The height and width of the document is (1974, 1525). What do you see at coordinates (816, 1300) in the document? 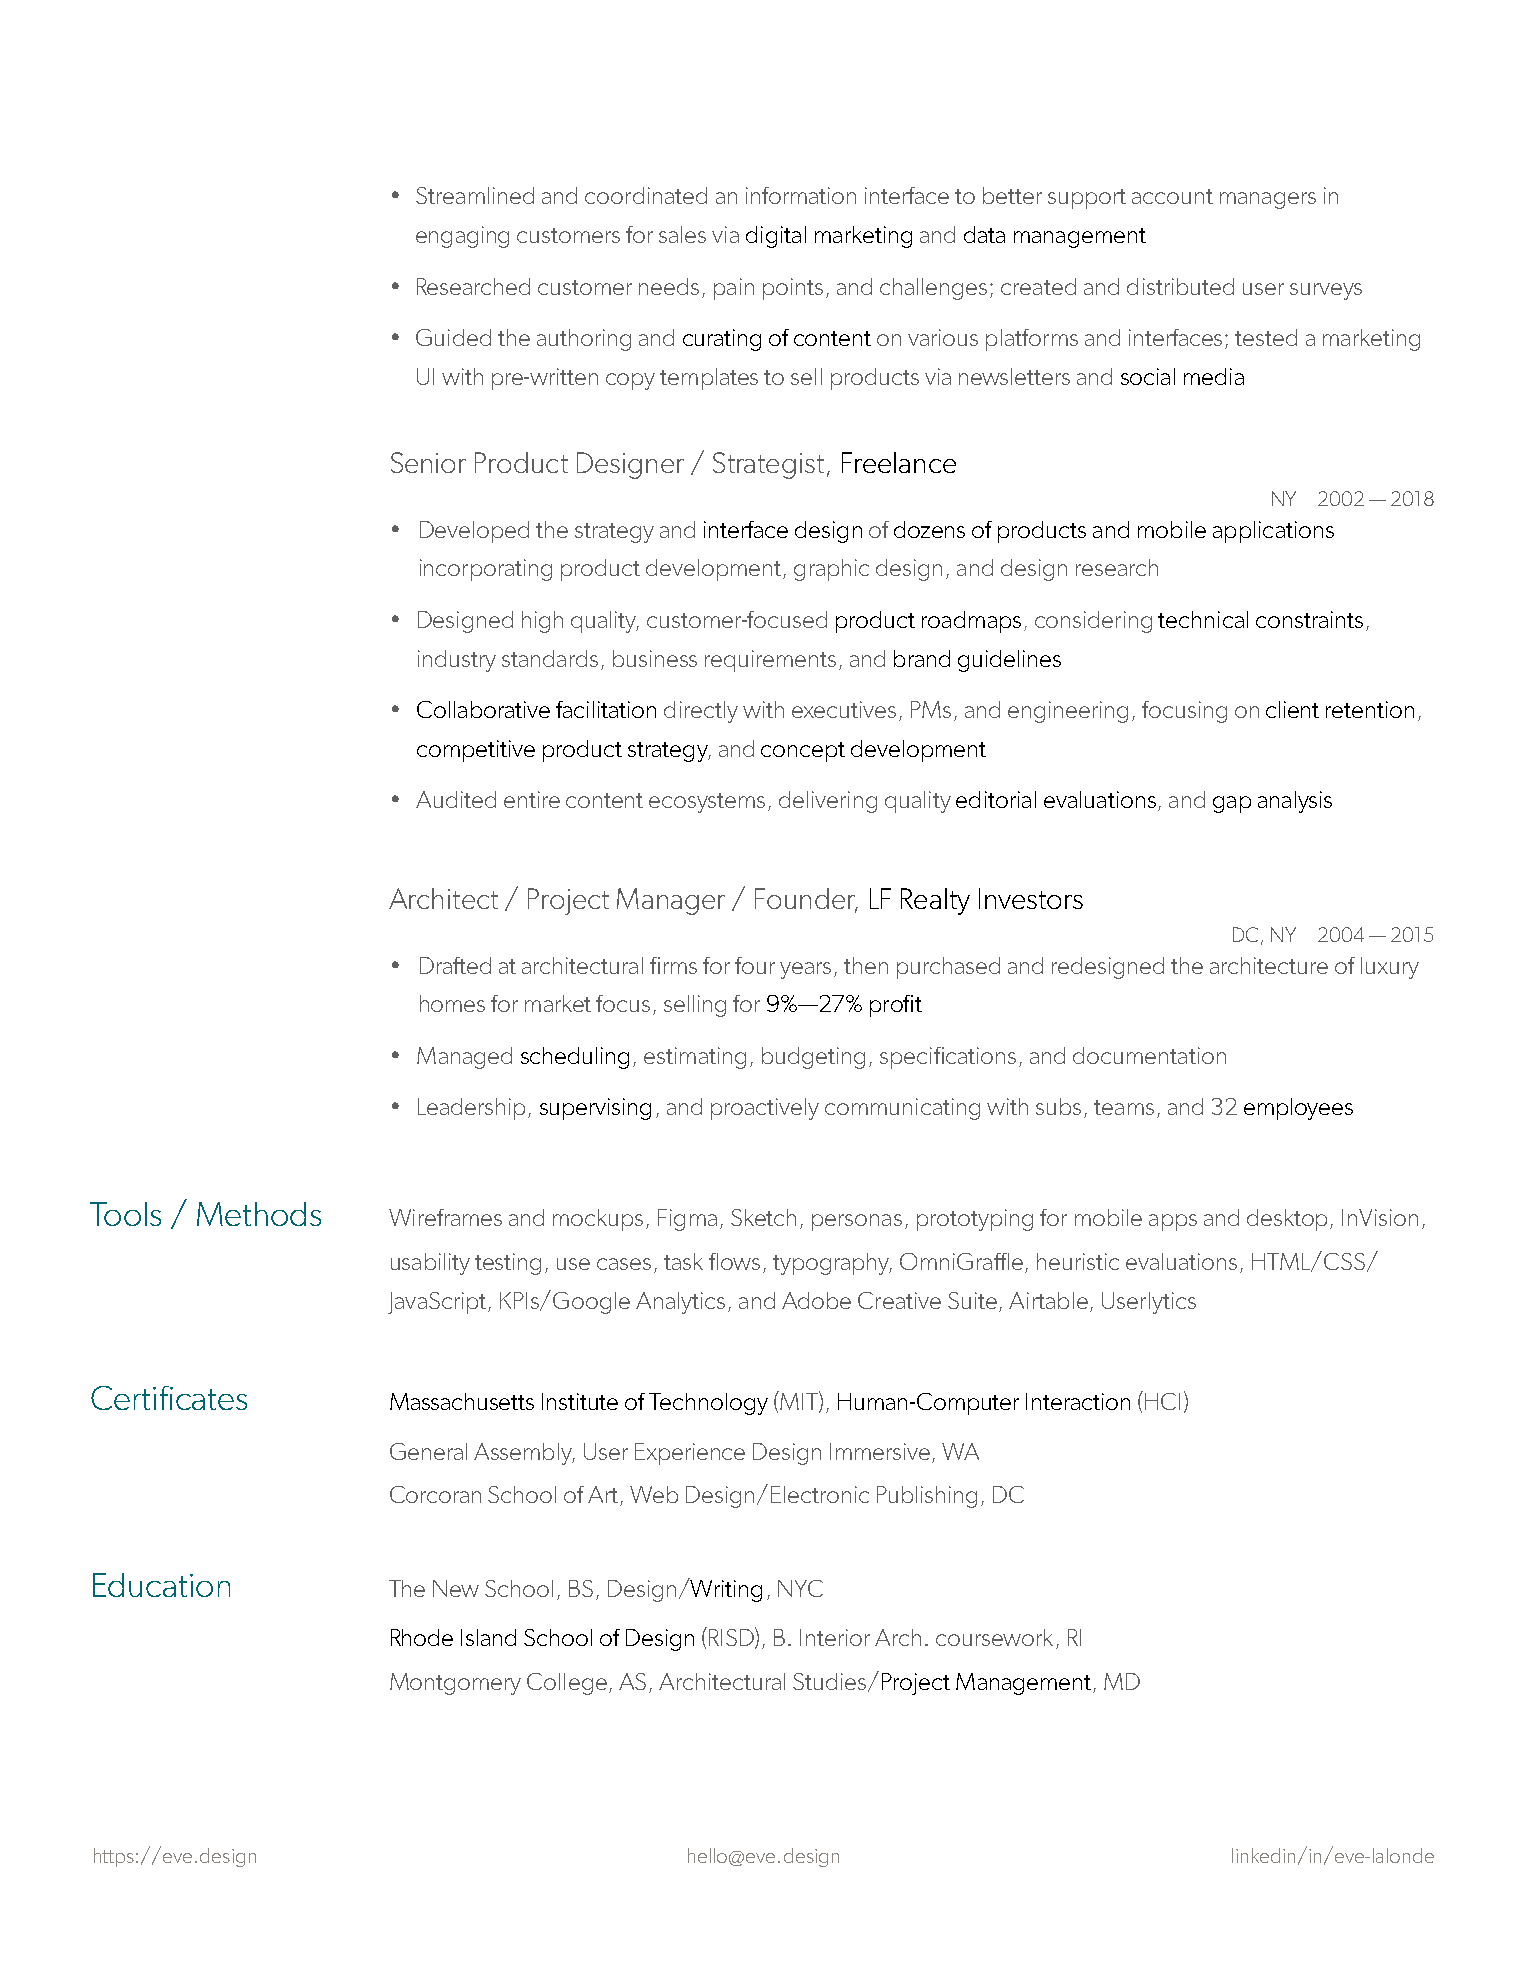
I see `Adobe` at bounding box center [816, 1300].
